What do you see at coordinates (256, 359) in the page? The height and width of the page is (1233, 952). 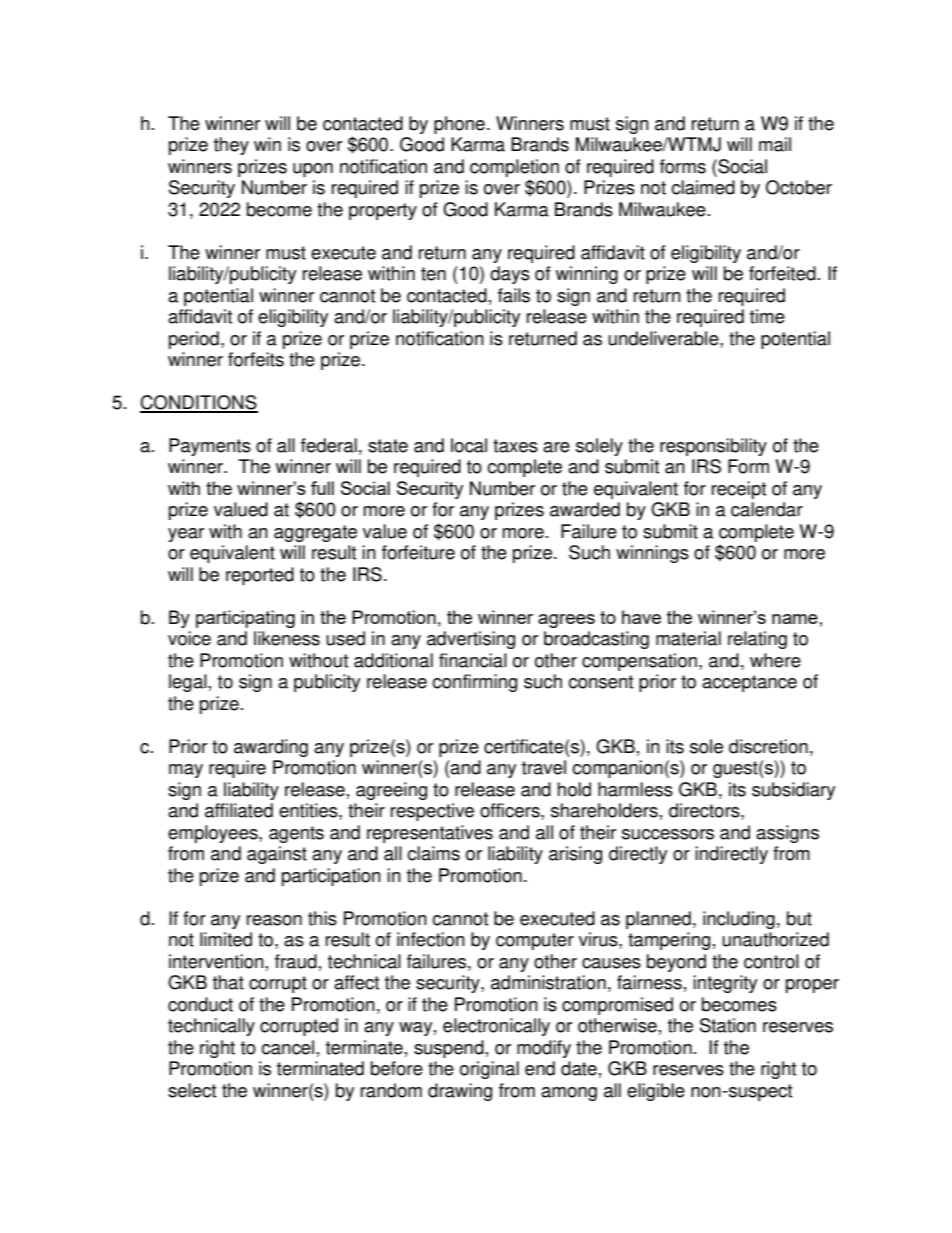 I see `forfeits` at bounding box center [256, 359].
